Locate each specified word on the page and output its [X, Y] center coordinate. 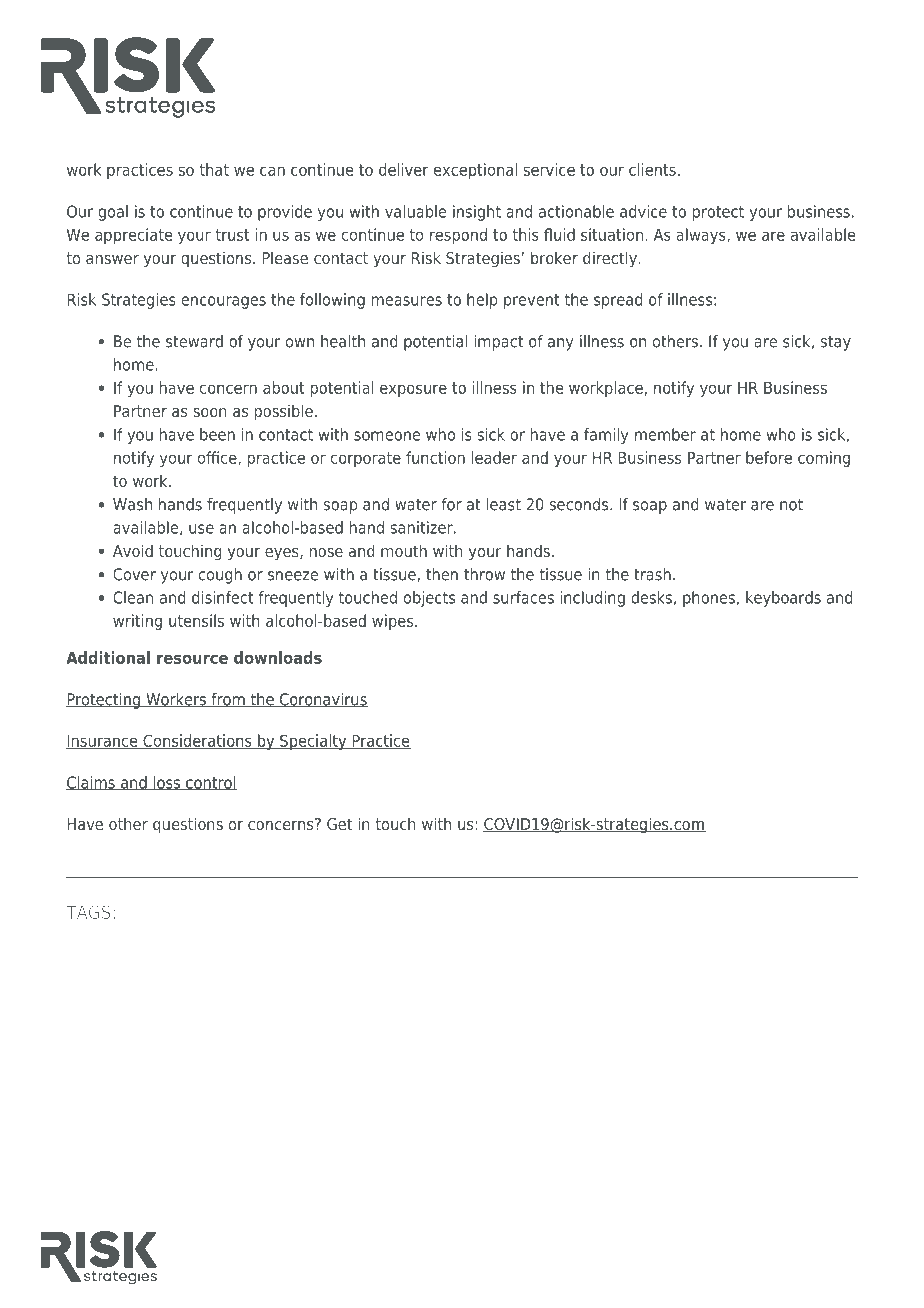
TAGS [88, 912]
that [214, 169]
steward [194, 341]
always [702, 236]
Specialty [313, 742]
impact [498, 343]
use [201, 529]
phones [709, 599]
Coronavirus [322, 700]
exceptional [475, 171]
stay [836, 343]
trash [652, 574]
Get [339, 824]
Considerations [197, 741]
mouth [404, 550]
